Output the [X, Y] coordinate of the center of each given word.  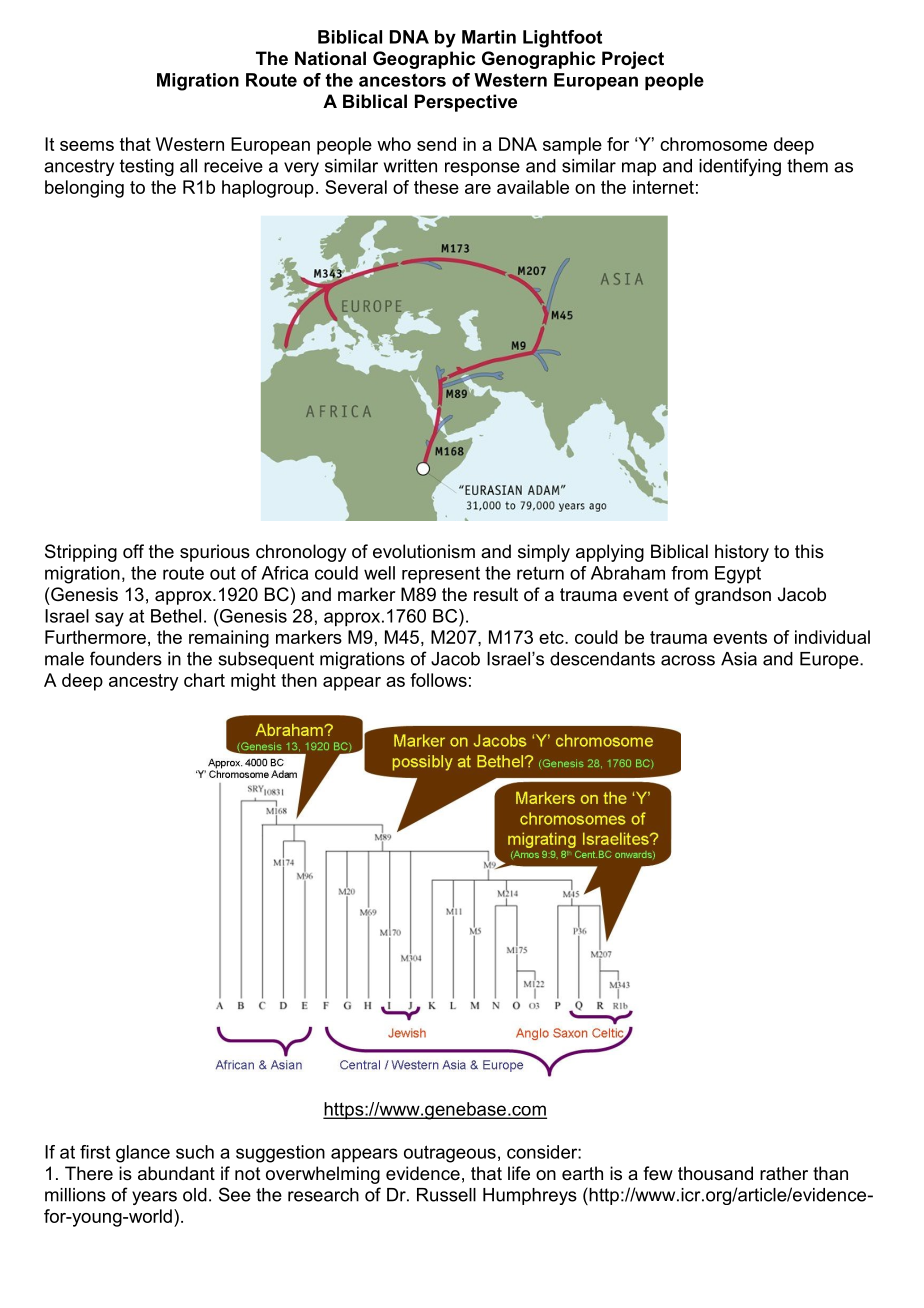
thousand [715, 1173]
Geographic [424, 60]
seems [87, 146]
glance [143, 1154]
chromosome [713, 144]
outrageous [450, 1154]
